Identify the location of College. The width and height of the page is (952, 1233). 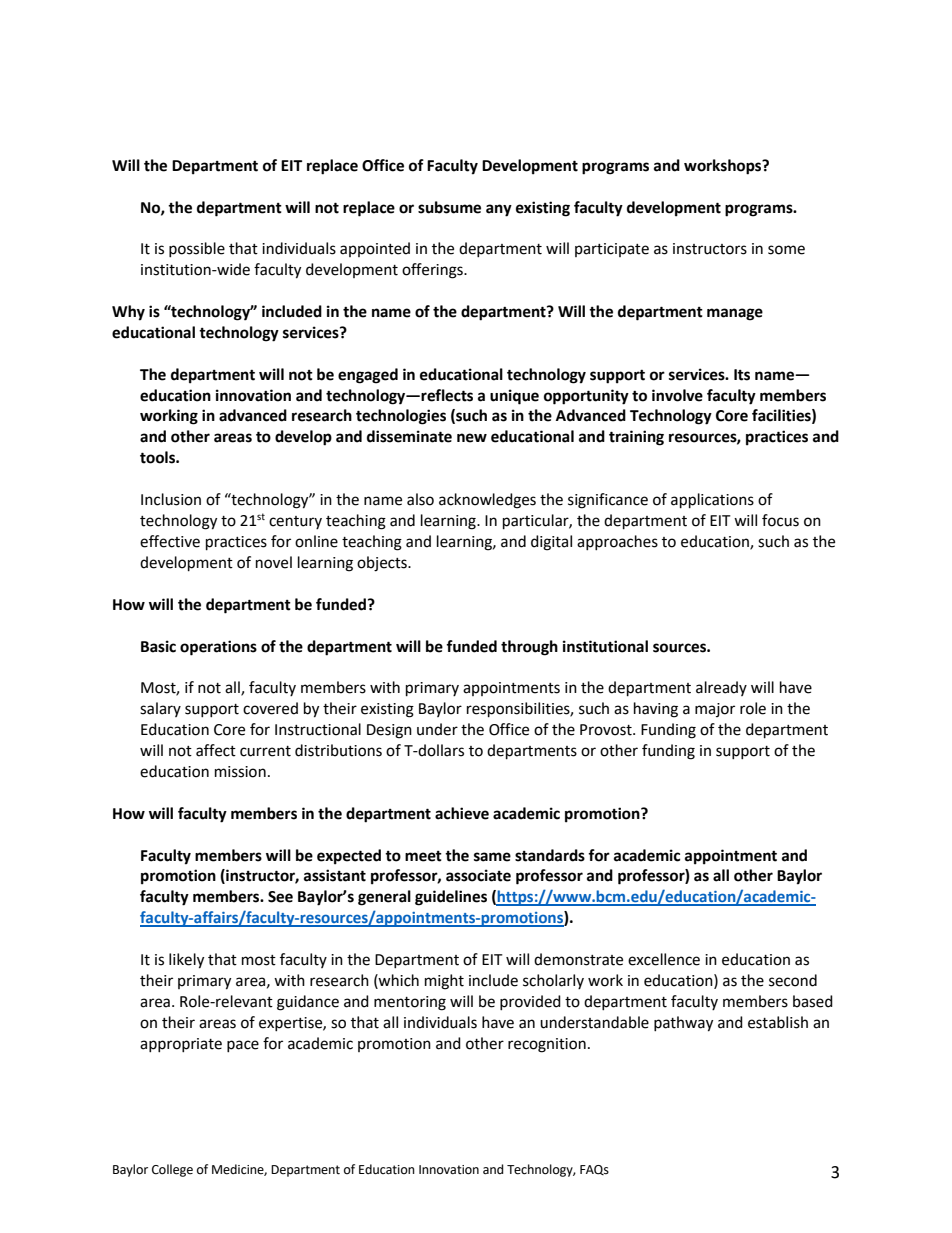
(172, 1170).
